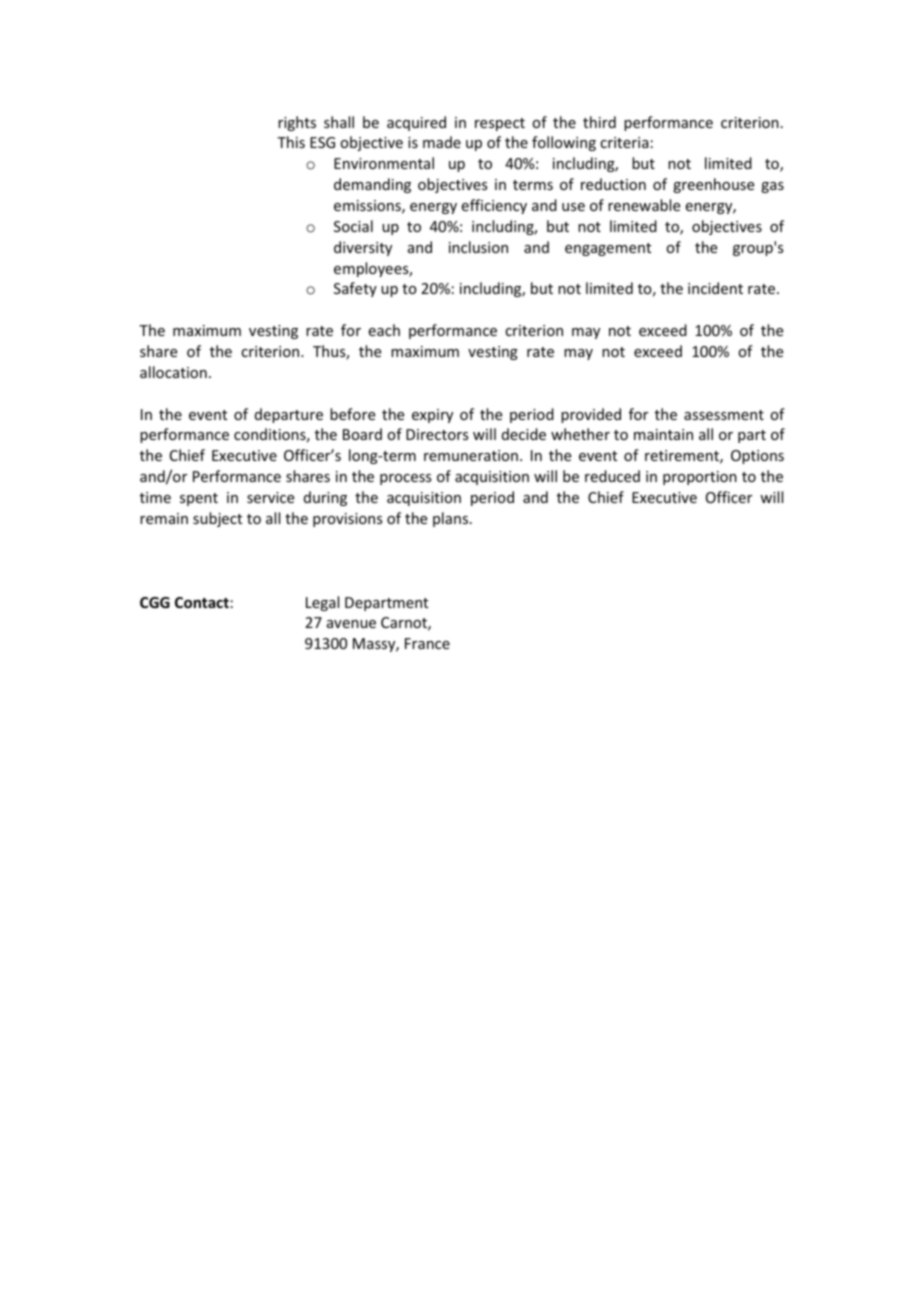 This screenshot has width=924, height=1308. Describe the element at coordinates (471, 455) in the screenshot. I see `remuneration` at that location.
